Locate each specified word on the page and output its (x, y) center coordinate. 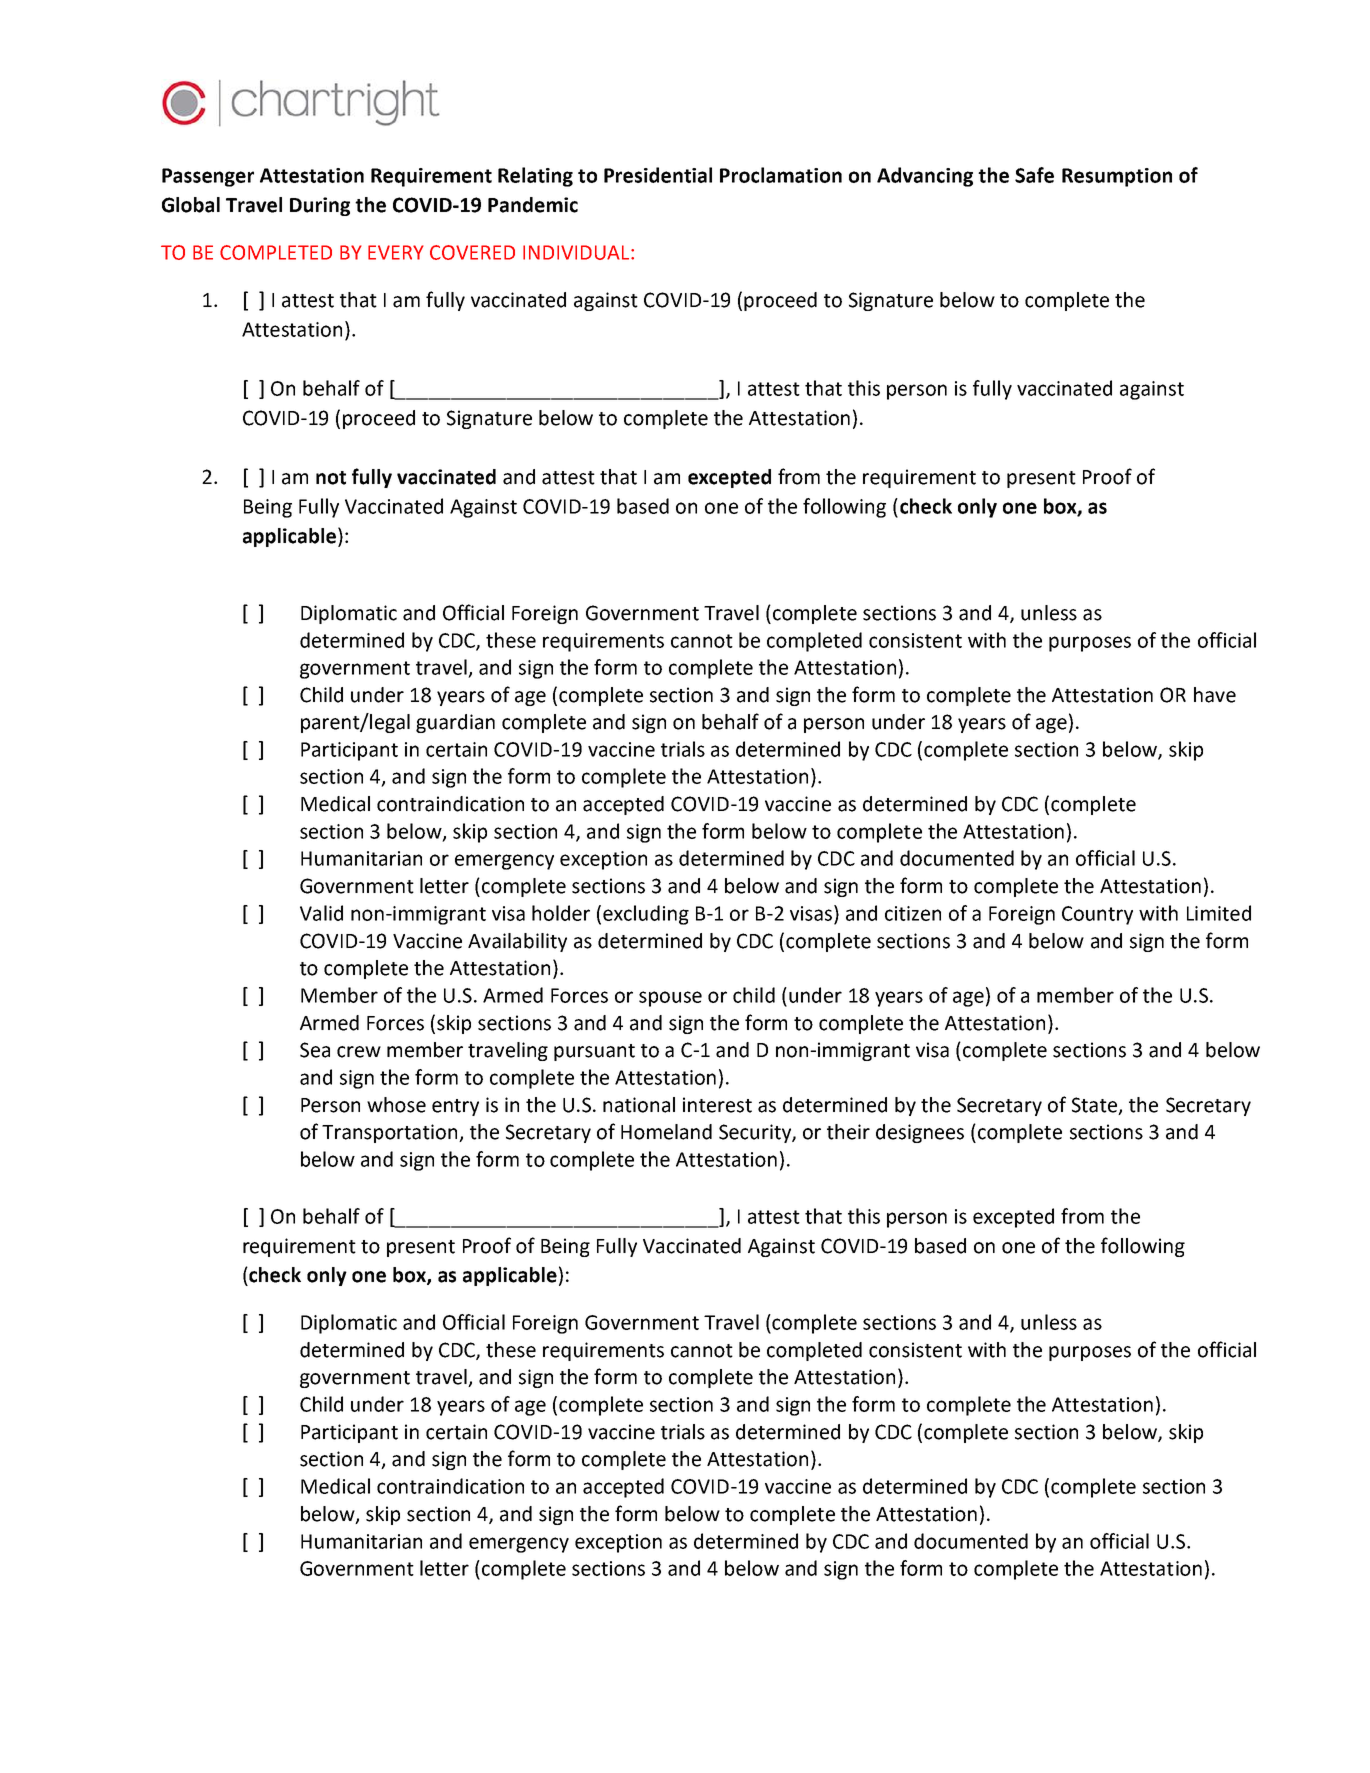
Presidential (658, 175)
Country (1097, 915)
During (320, 206)
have (1215, 695)
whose (396, 1105)
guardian (455, 723)
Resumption (1117, 177)
